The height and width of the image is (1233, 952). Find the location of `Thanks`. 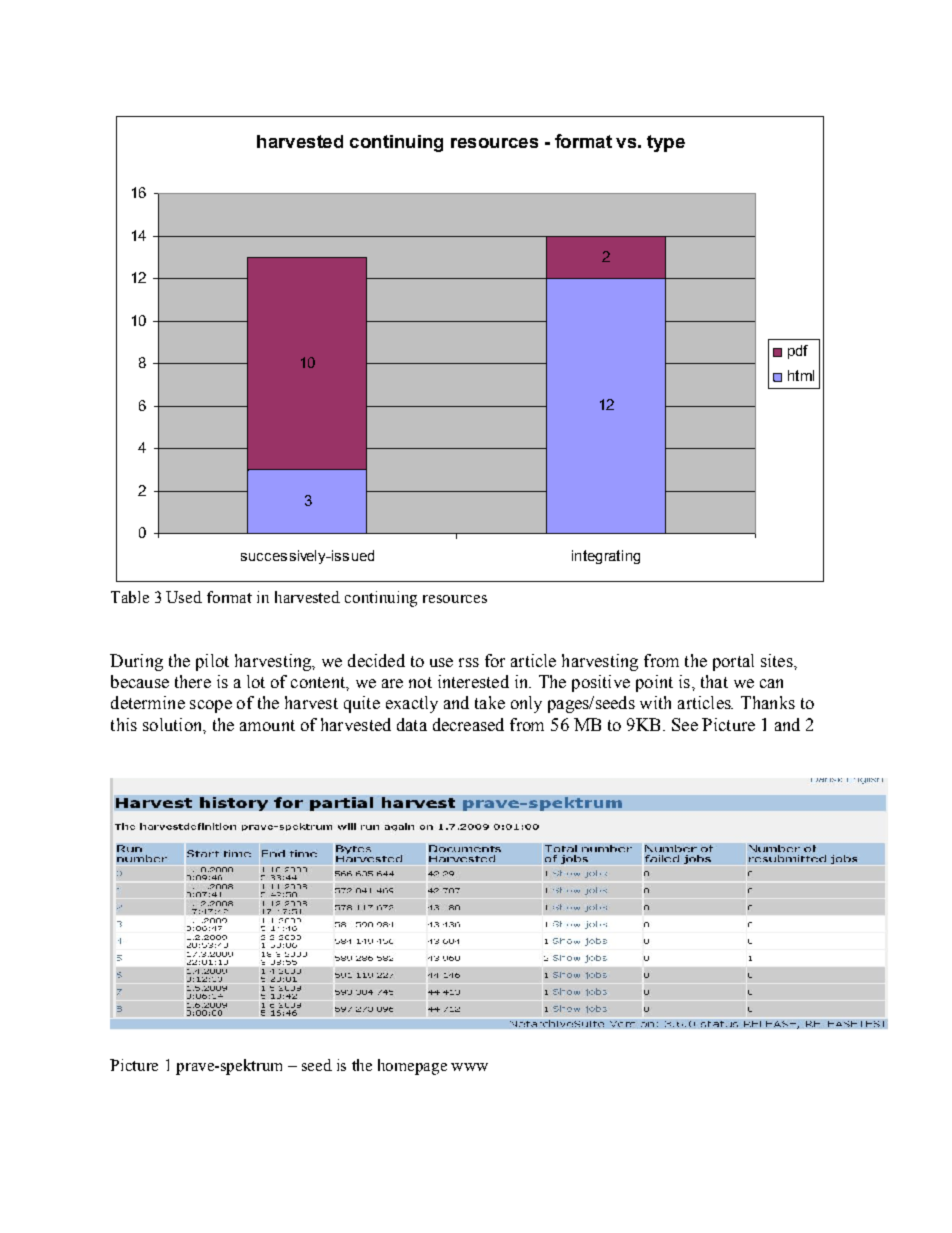

Thanks is located at coordinates (768, 702).
